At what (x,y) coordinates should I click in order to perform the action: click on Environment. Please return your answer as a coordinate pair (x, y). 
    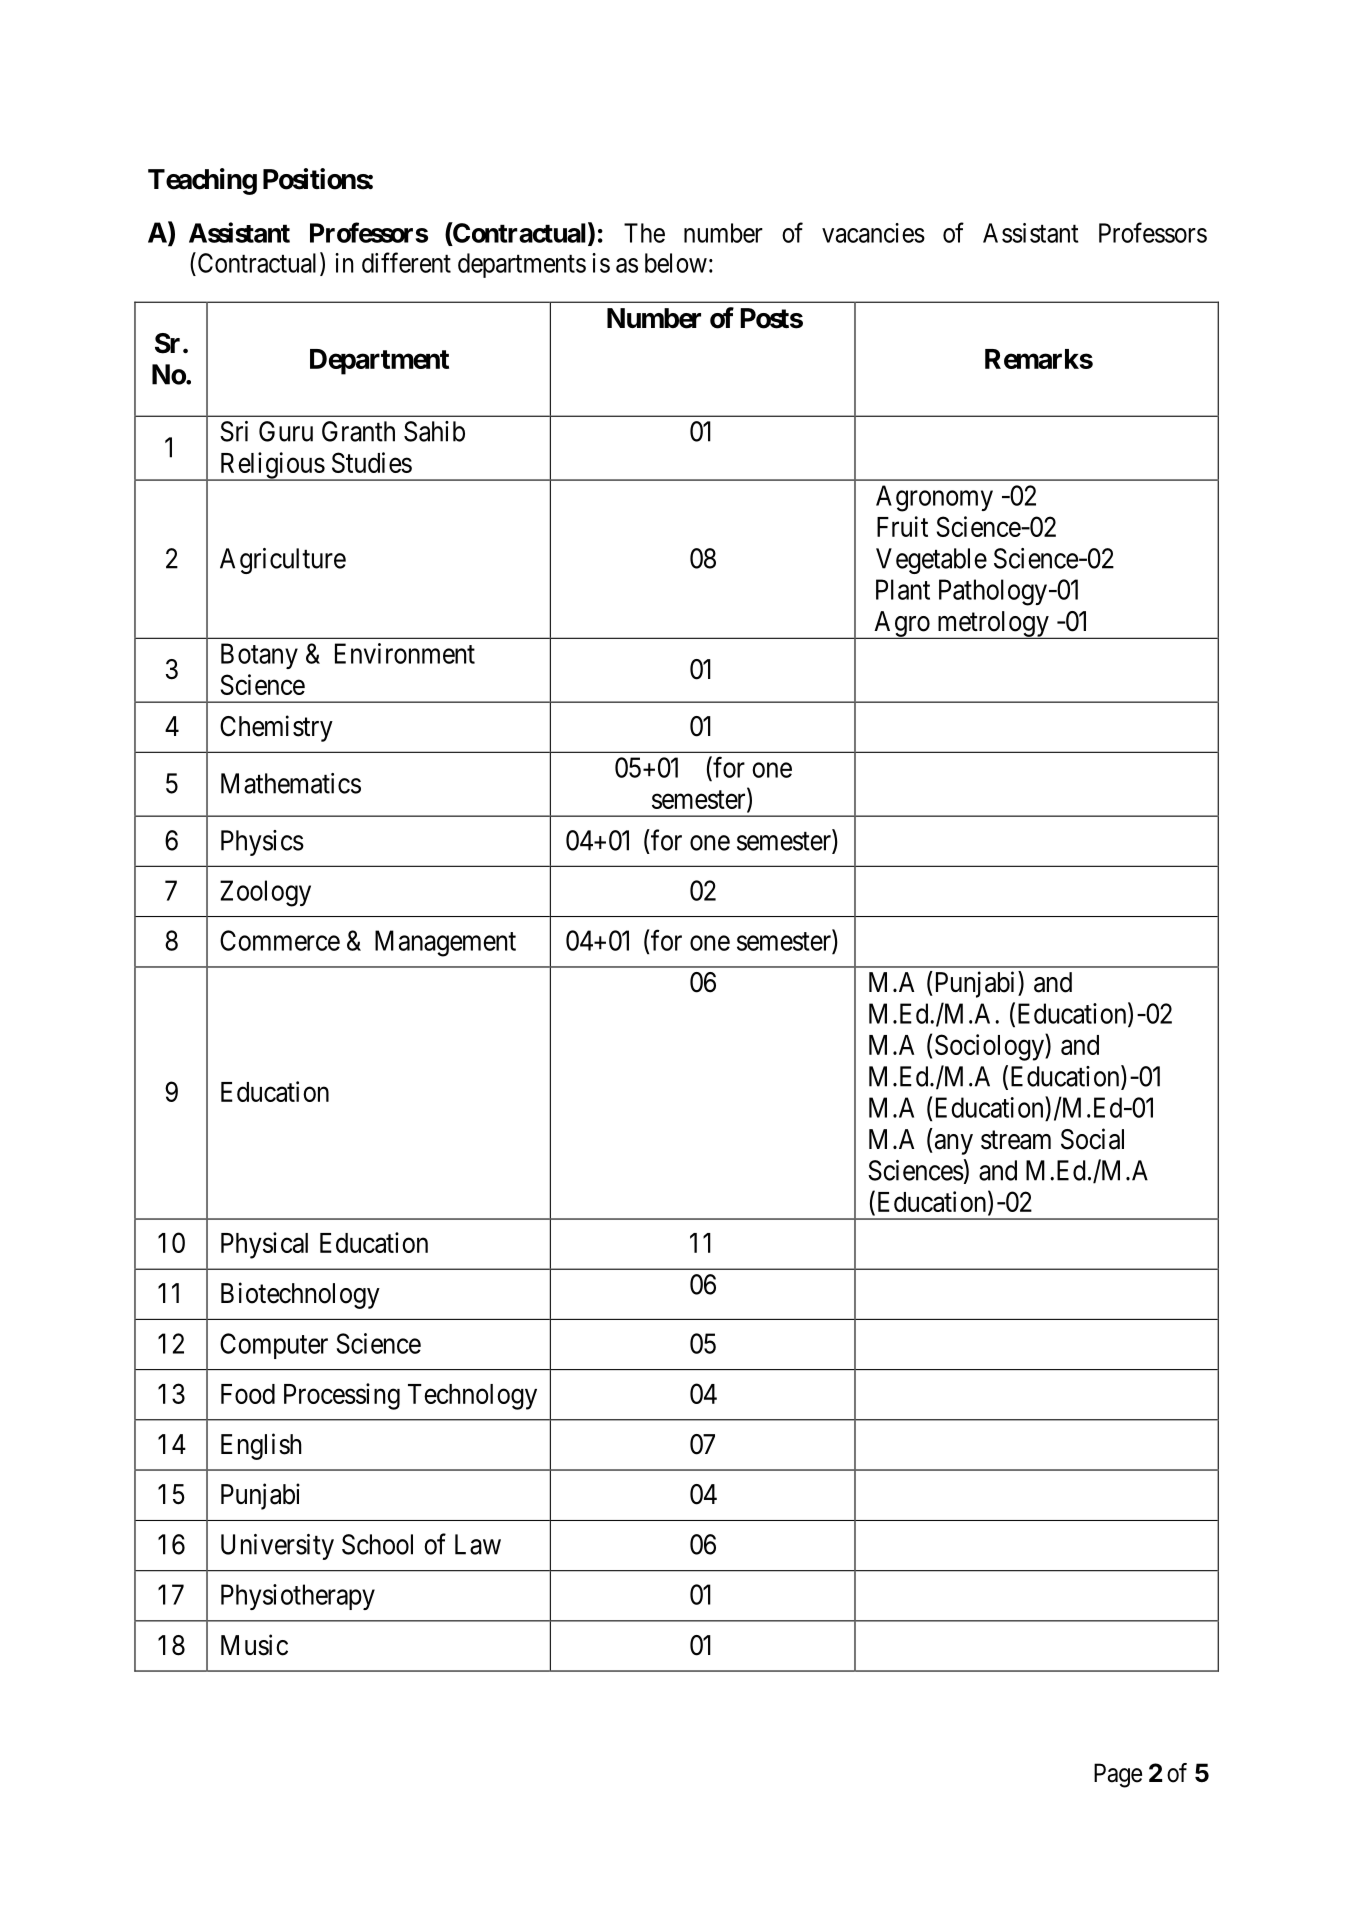
    Looking at the image, I should click on (405, 653).
